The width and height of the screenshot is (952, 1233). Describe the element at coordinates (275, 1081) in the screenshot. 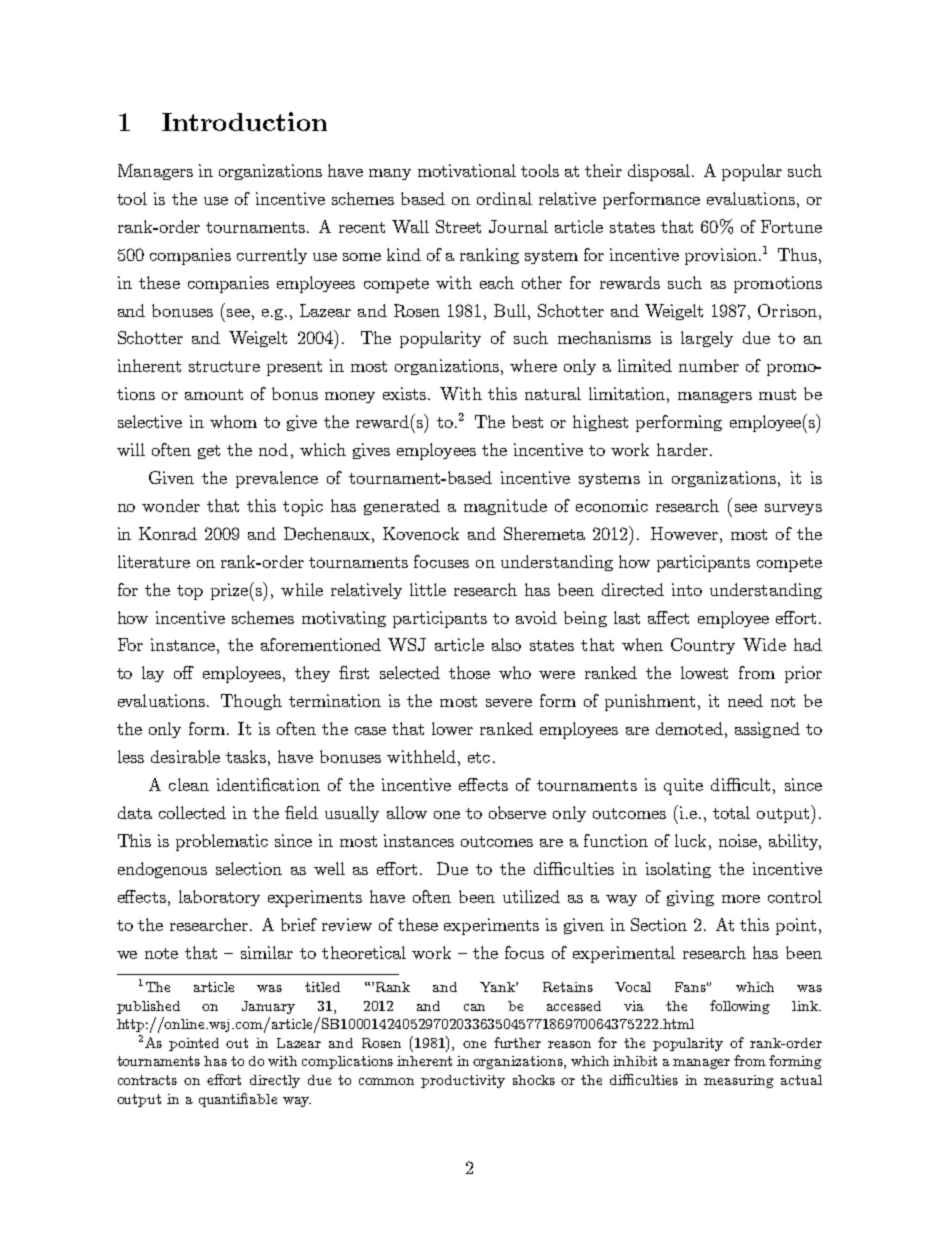

I see `directly` at that location.
